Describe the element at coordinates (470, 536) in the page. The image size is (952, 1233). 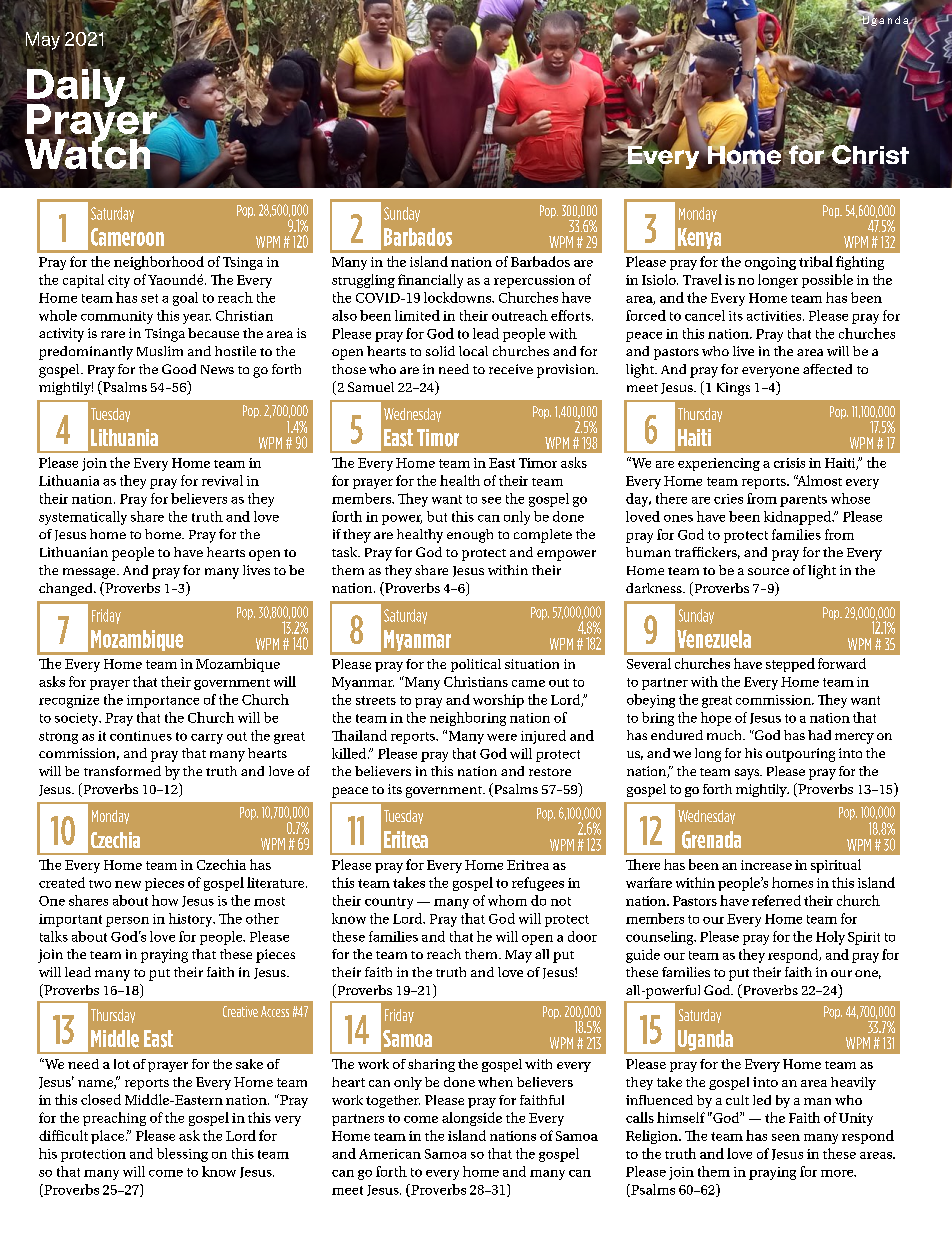
I see `enough` at that location.
